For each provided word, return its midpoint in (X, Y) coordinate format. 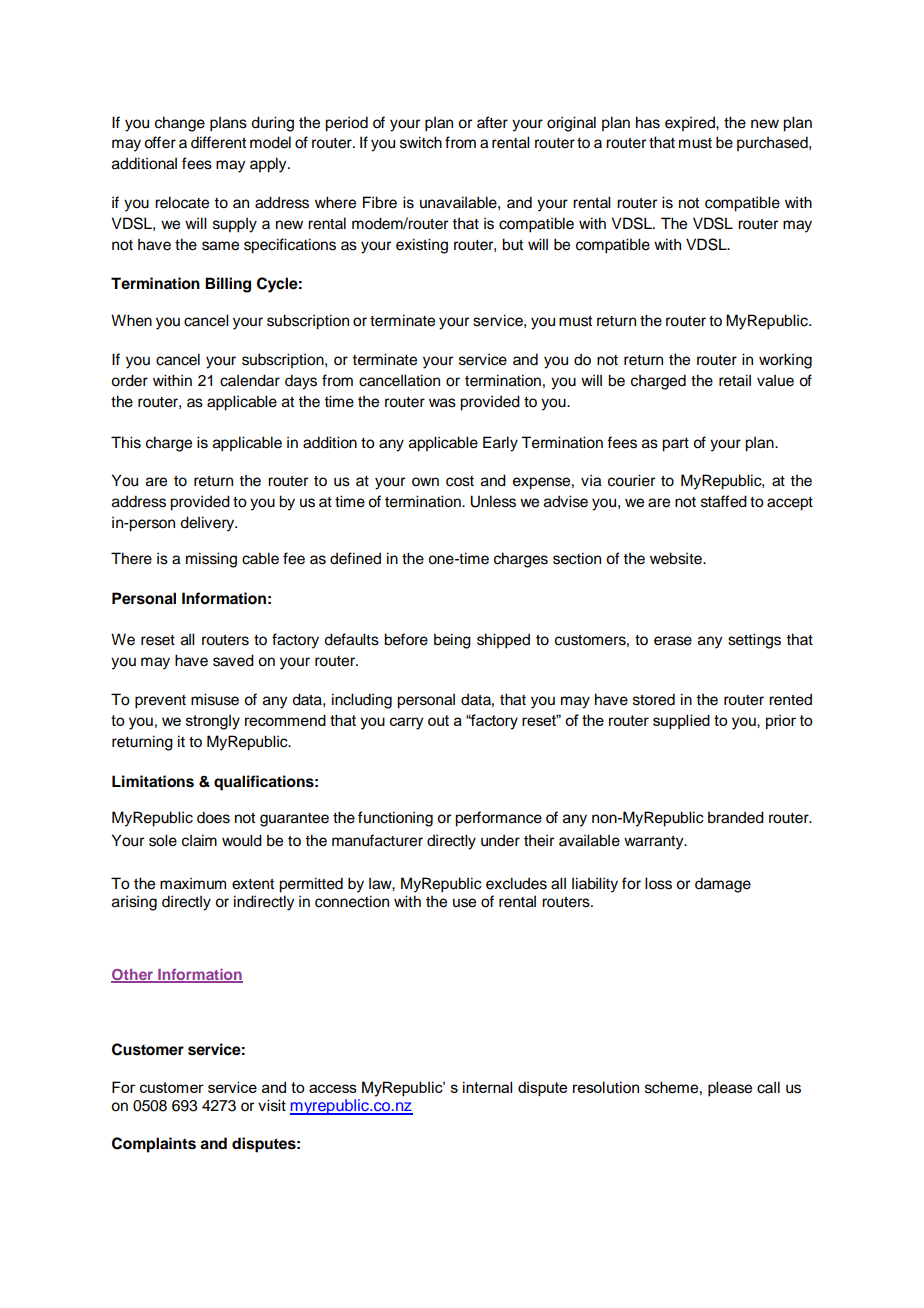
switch (421, 142)
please (730, 1089)
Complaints (154, 1145)
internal (487, 1087)
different (218, 142)
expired (691, 124)
